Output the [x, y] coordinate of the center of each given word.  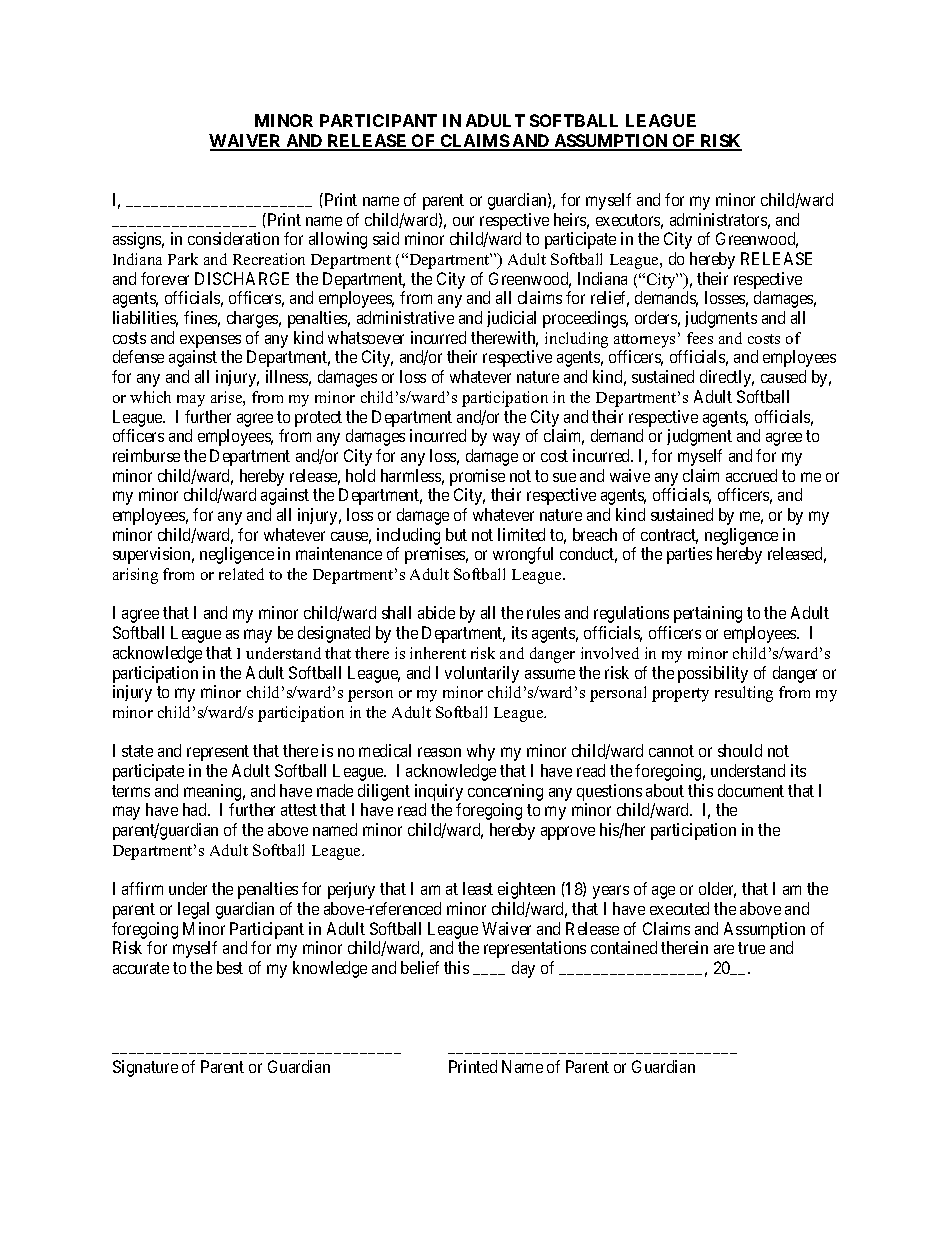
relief [610, 299]
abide [436, 612]
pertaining [708, 614]
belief [420, 967]
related [241, 574]
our [463, 221]
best [230, 967]
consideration [233, 238]
